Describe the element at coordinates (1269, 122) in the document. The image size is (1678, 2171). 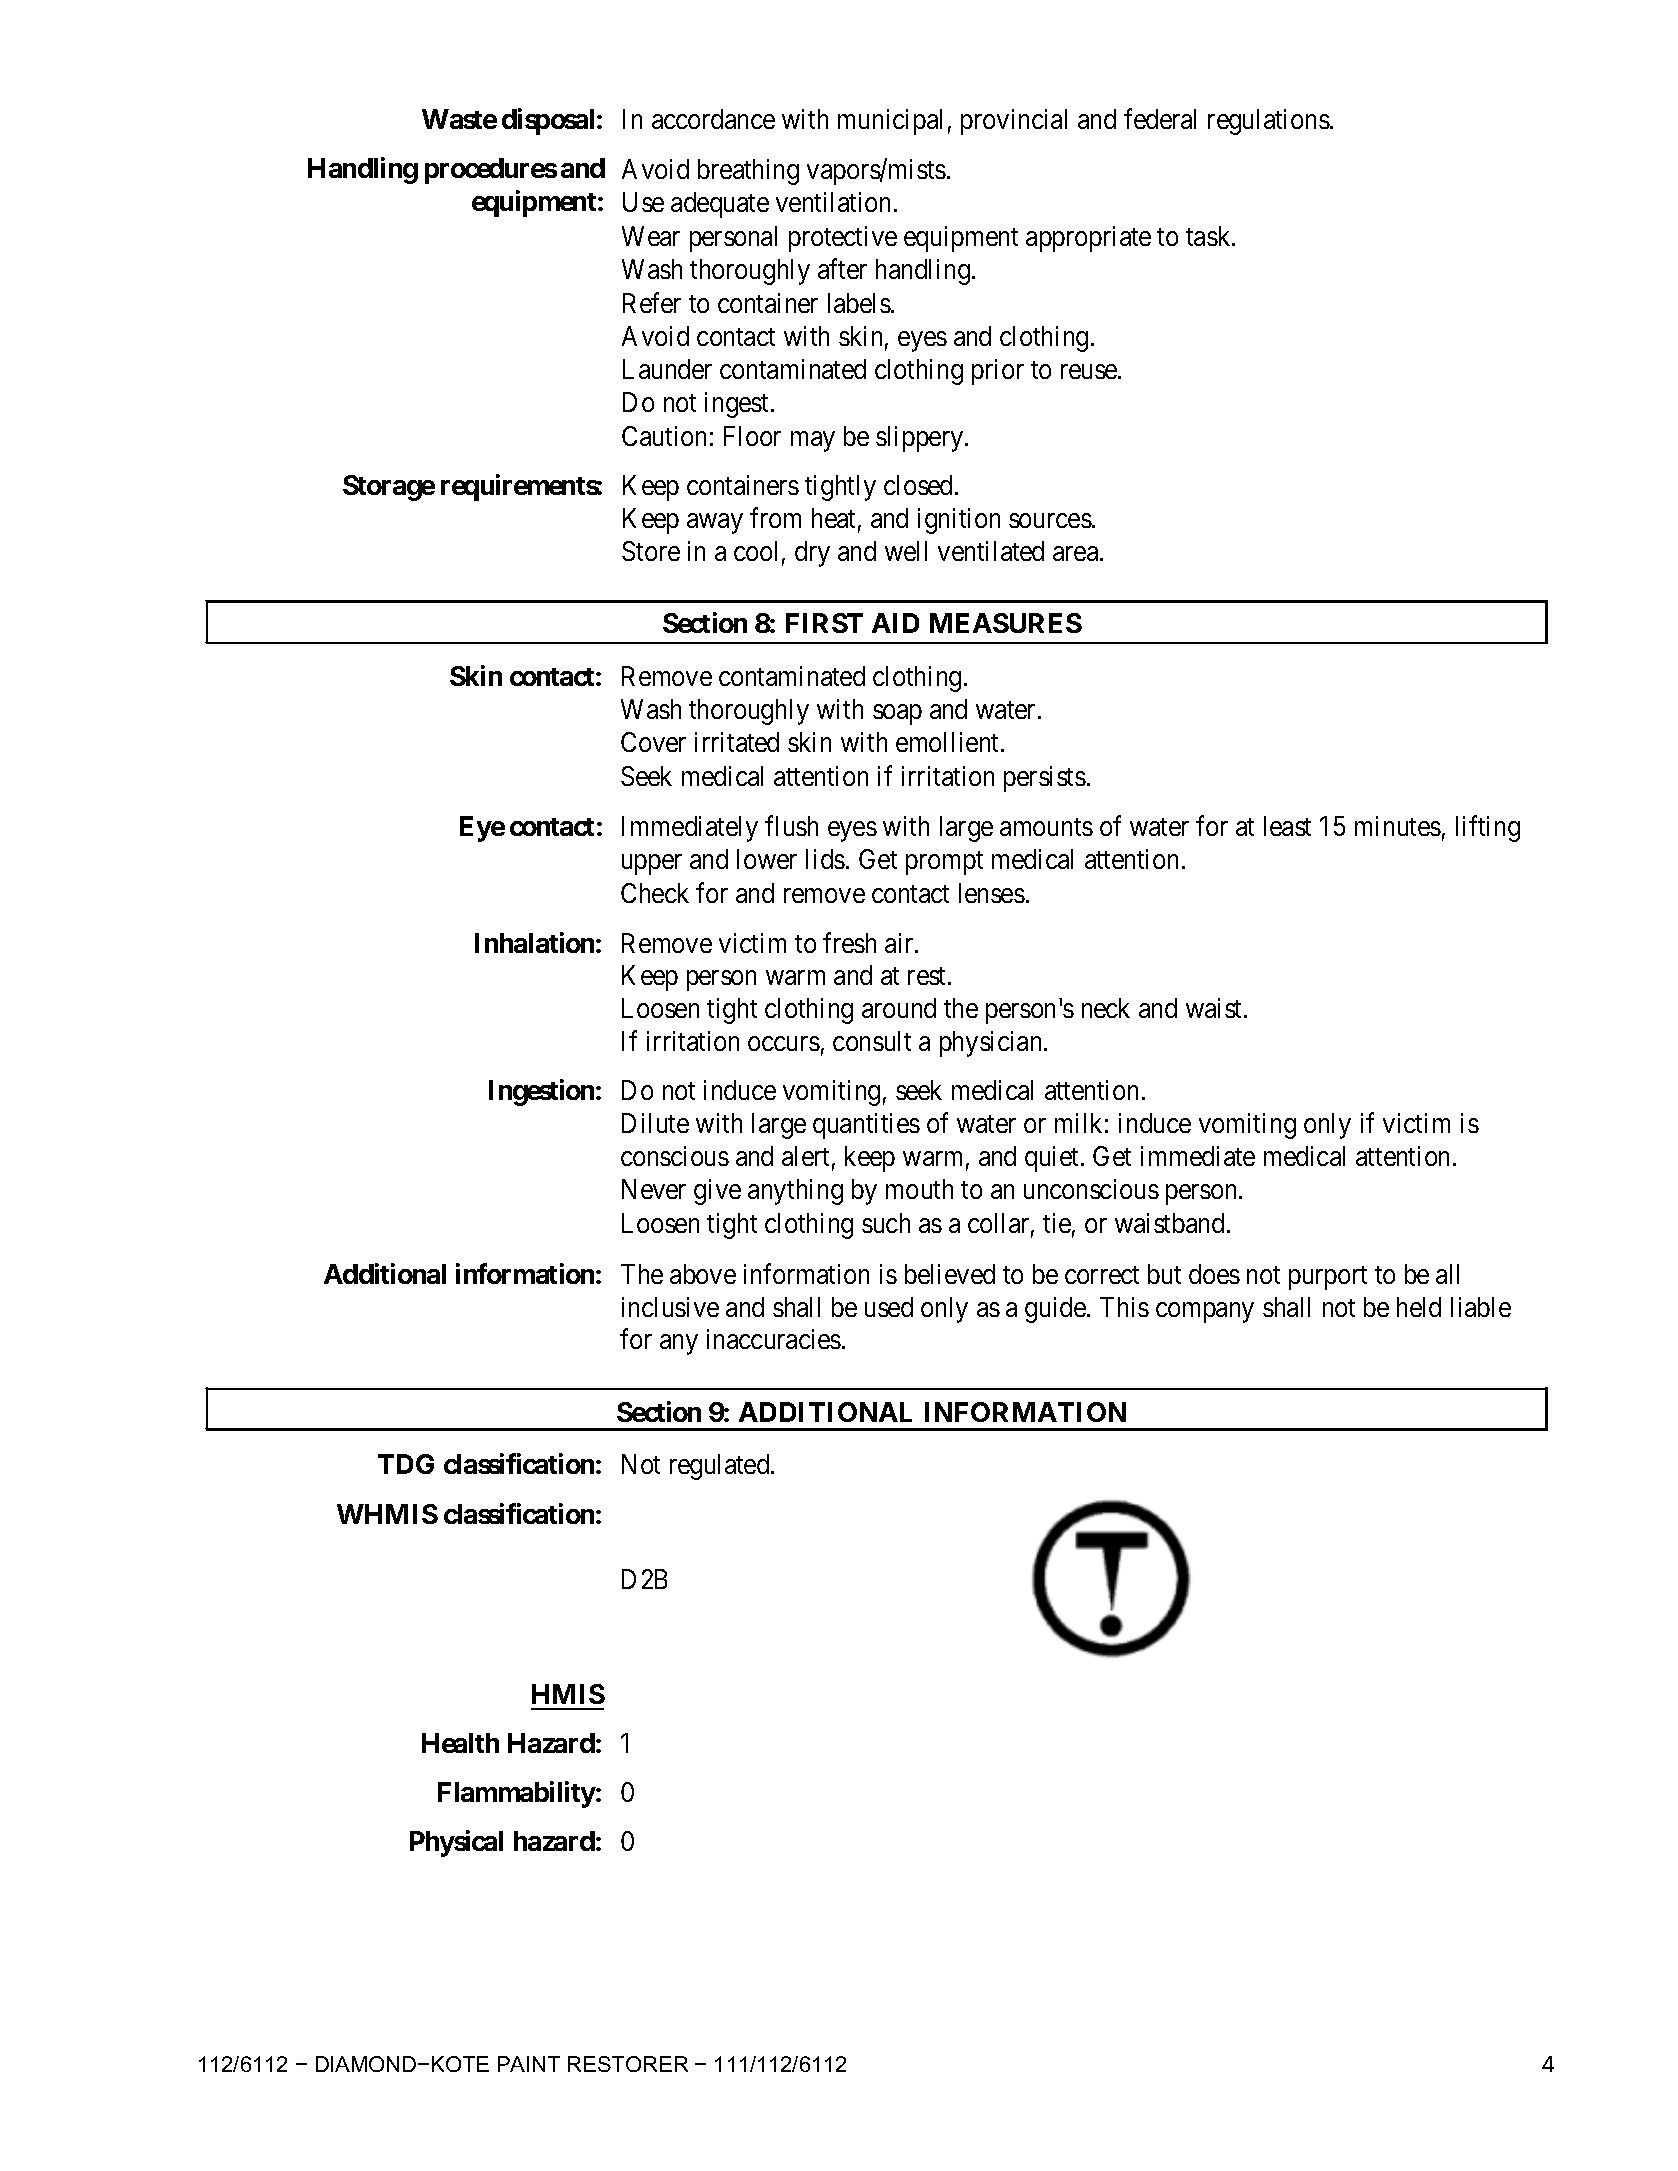
I see `regulations` at that location.
